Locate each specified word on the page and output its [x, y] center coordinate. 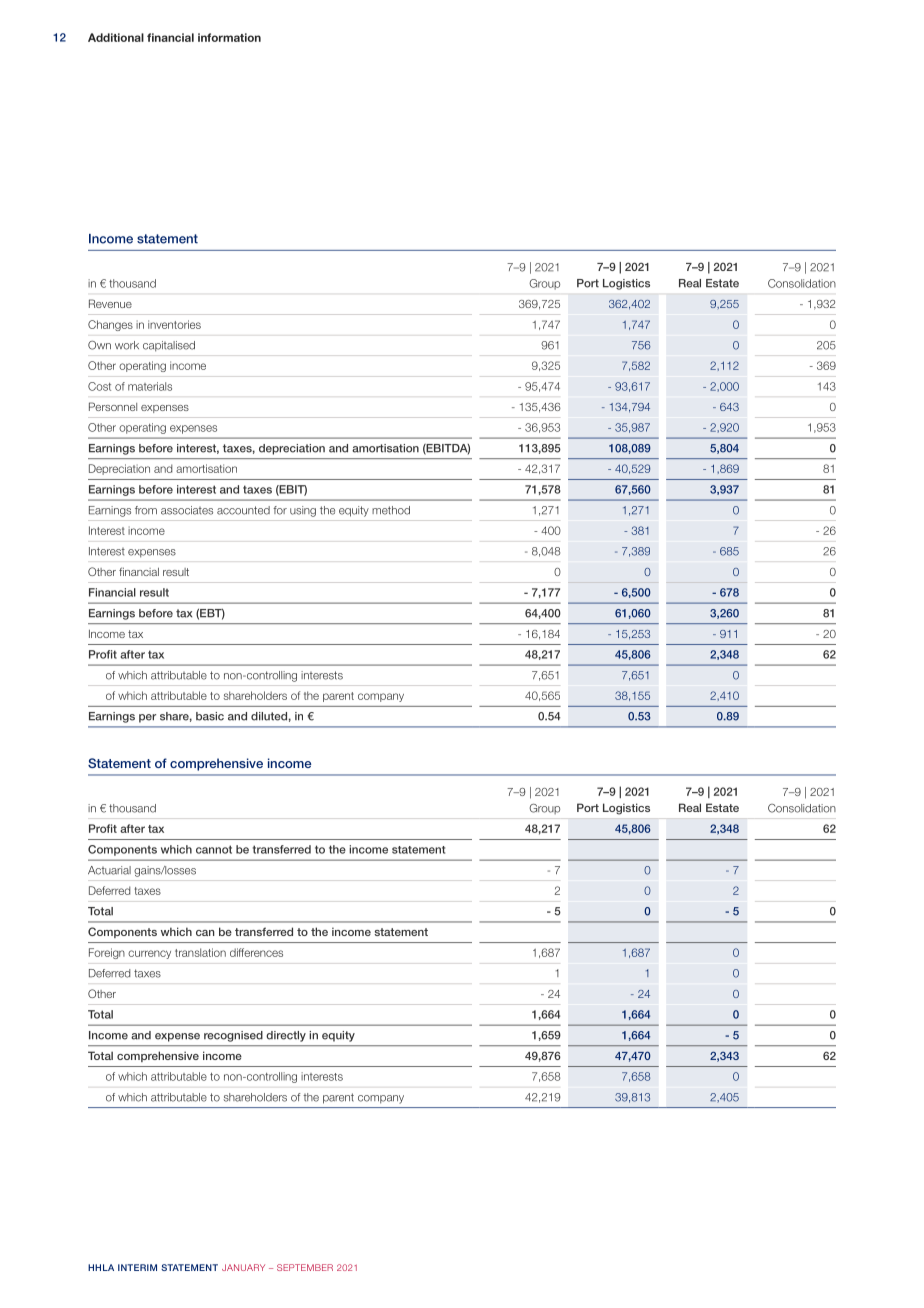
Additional [116, 37]
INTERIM [137, 1267]
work [127, 345]
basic [210, 716]
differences [256, 952]
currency [149, 954]
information [229, 37]
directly [286, 1036]
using [303, 511]
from [146, 510]
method [391, 510]
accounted [243, 510]
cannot [214, 849]
